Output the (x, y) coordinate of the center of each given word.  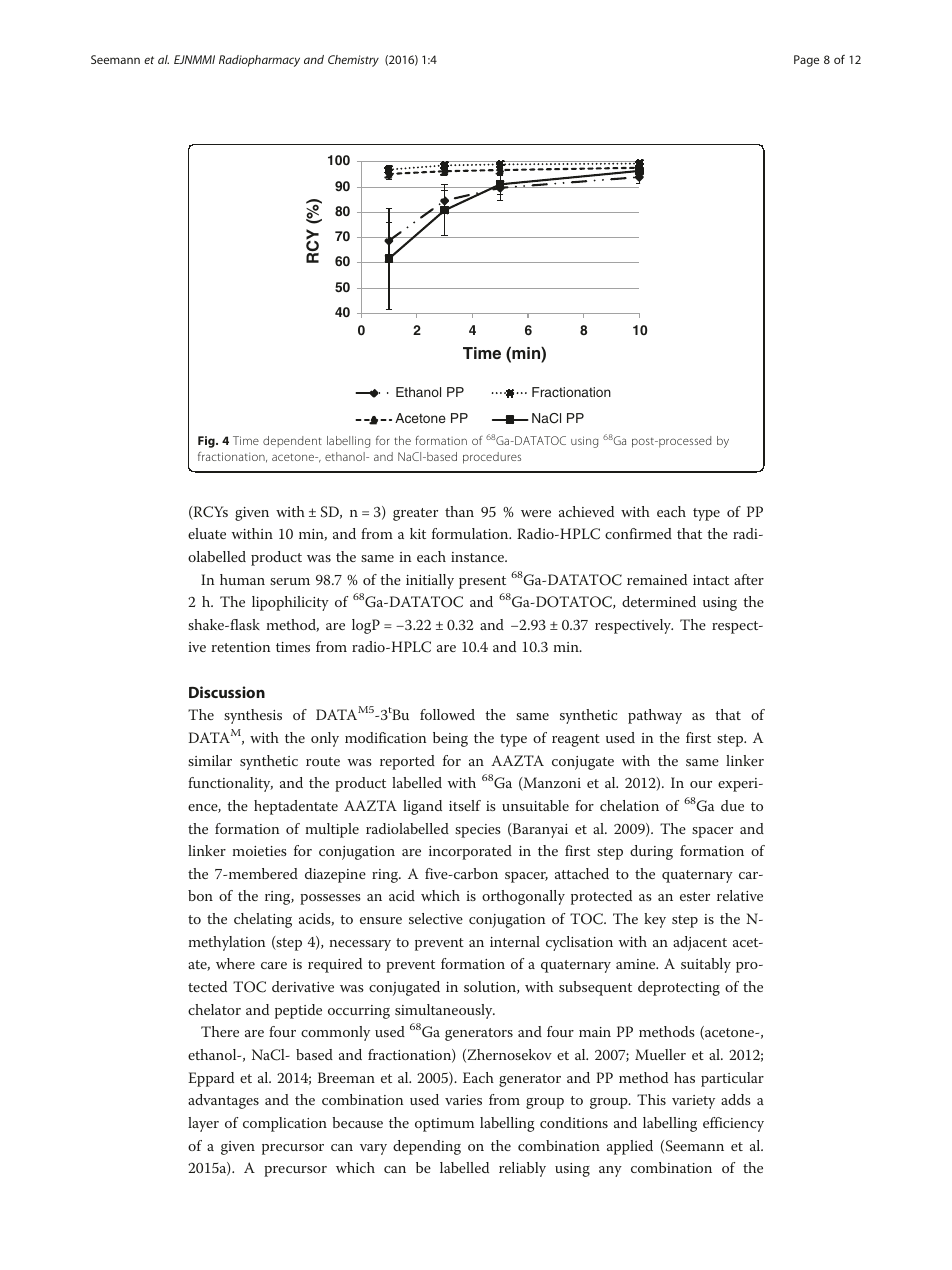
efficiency (733, 1124)
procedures (492, 458)
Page (806, 61)
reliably (522, 1169)
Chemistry (353, 61)
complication (285, 1124)
